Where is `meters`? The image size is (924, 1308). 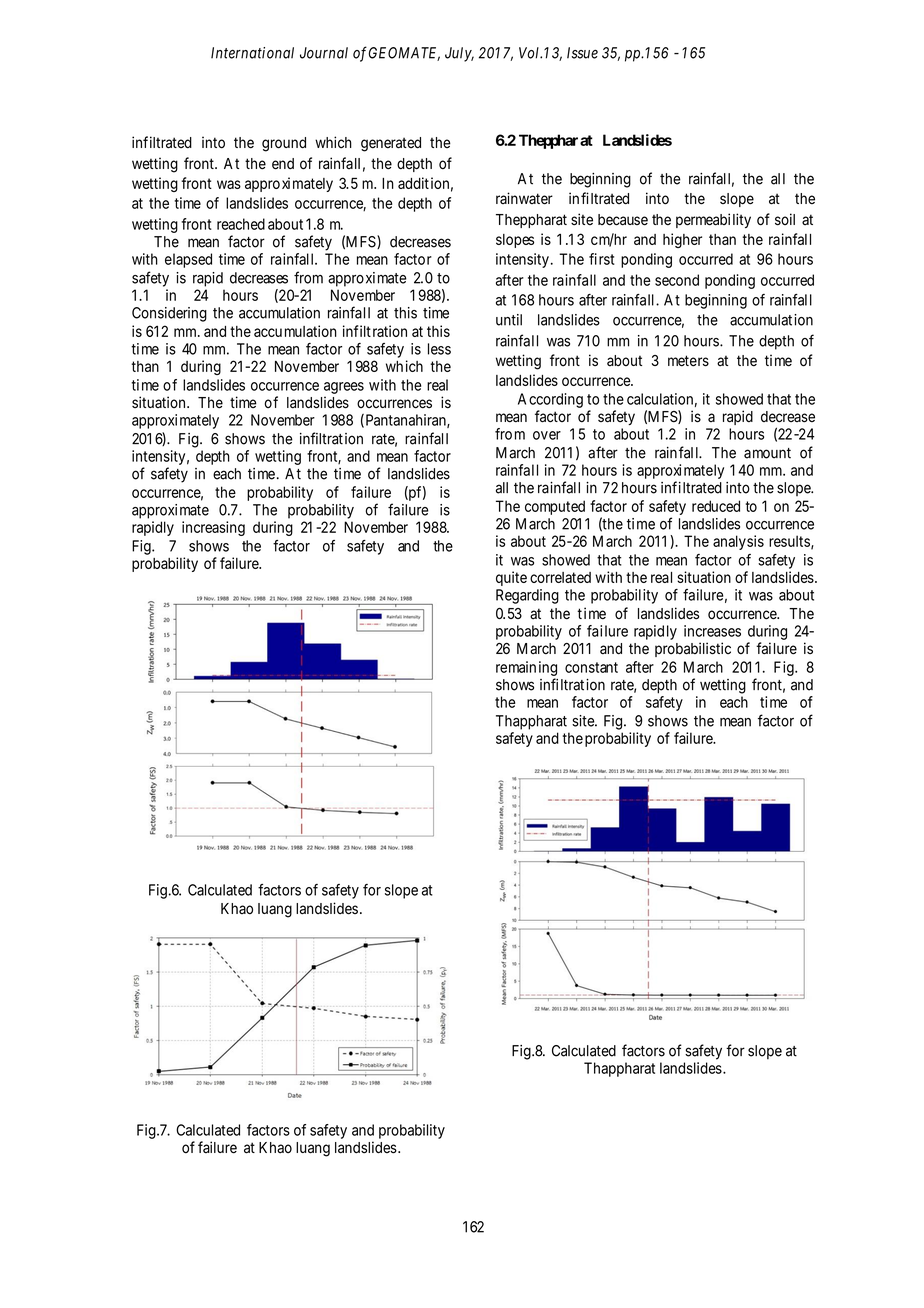 meters is located at coordinates (688, 361).
